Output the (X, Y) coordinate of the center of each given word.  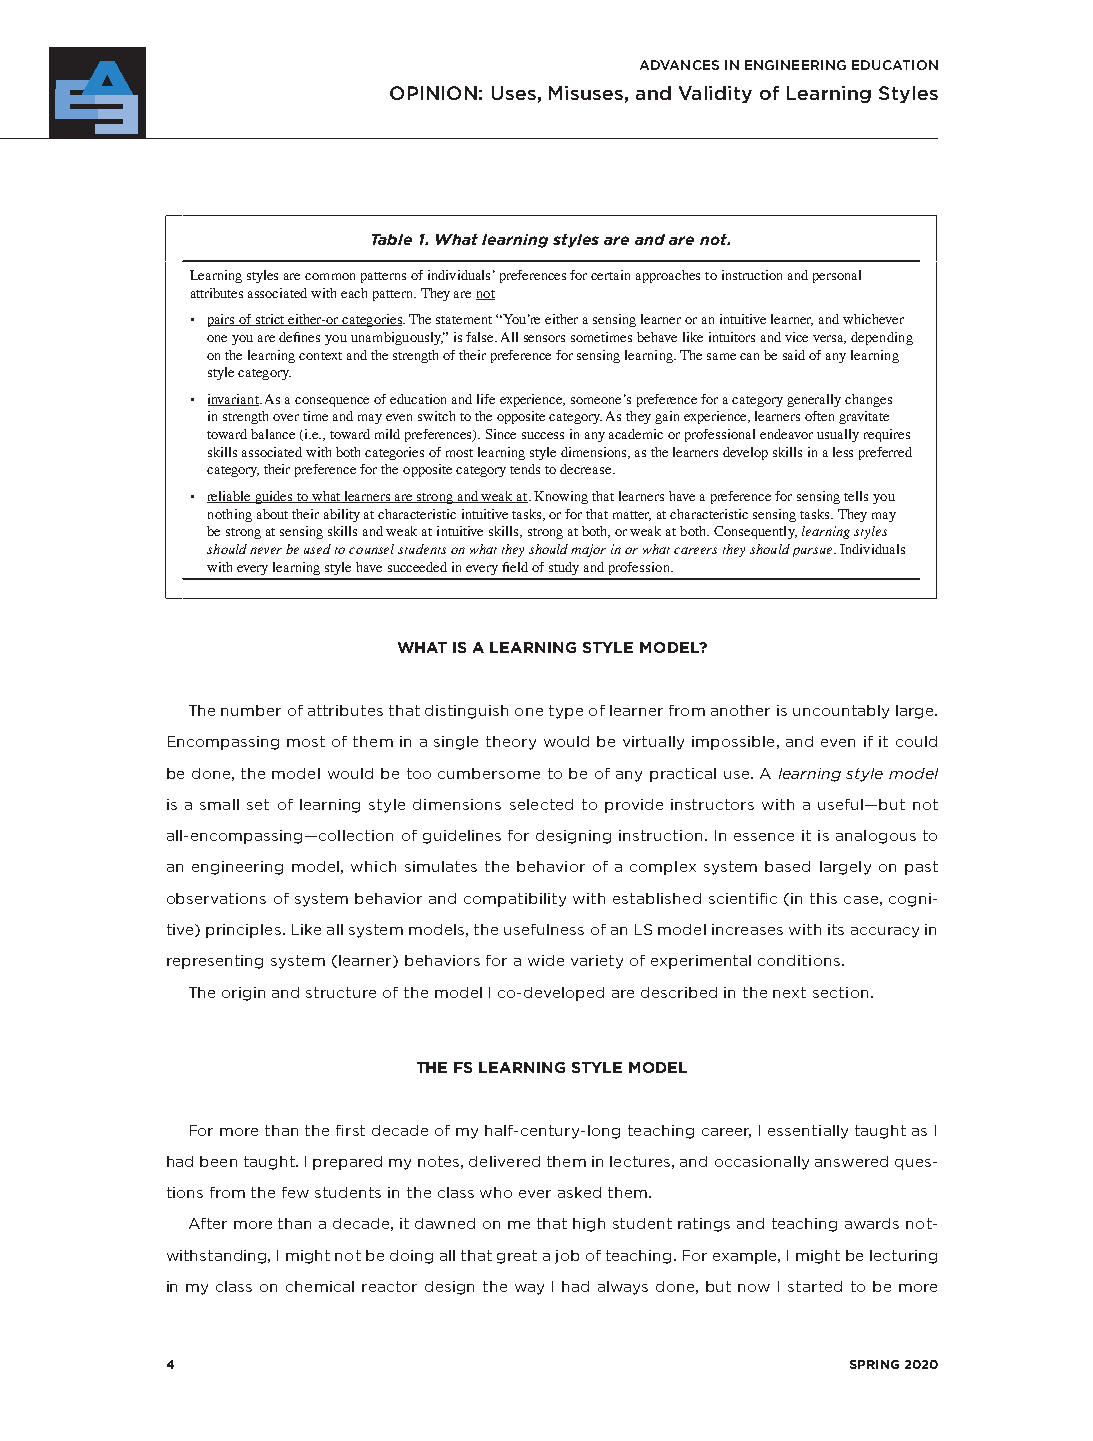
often (819, 416)
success (543, 435)
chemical (320, 1286)
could (916, 741)
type (566, 712)
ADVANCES (679, 65)
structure (341, 992)
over (286, 417)
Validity (715, 94)
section (840, 992)
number (251, 710)
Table (392, 239)
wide (546, 960)
